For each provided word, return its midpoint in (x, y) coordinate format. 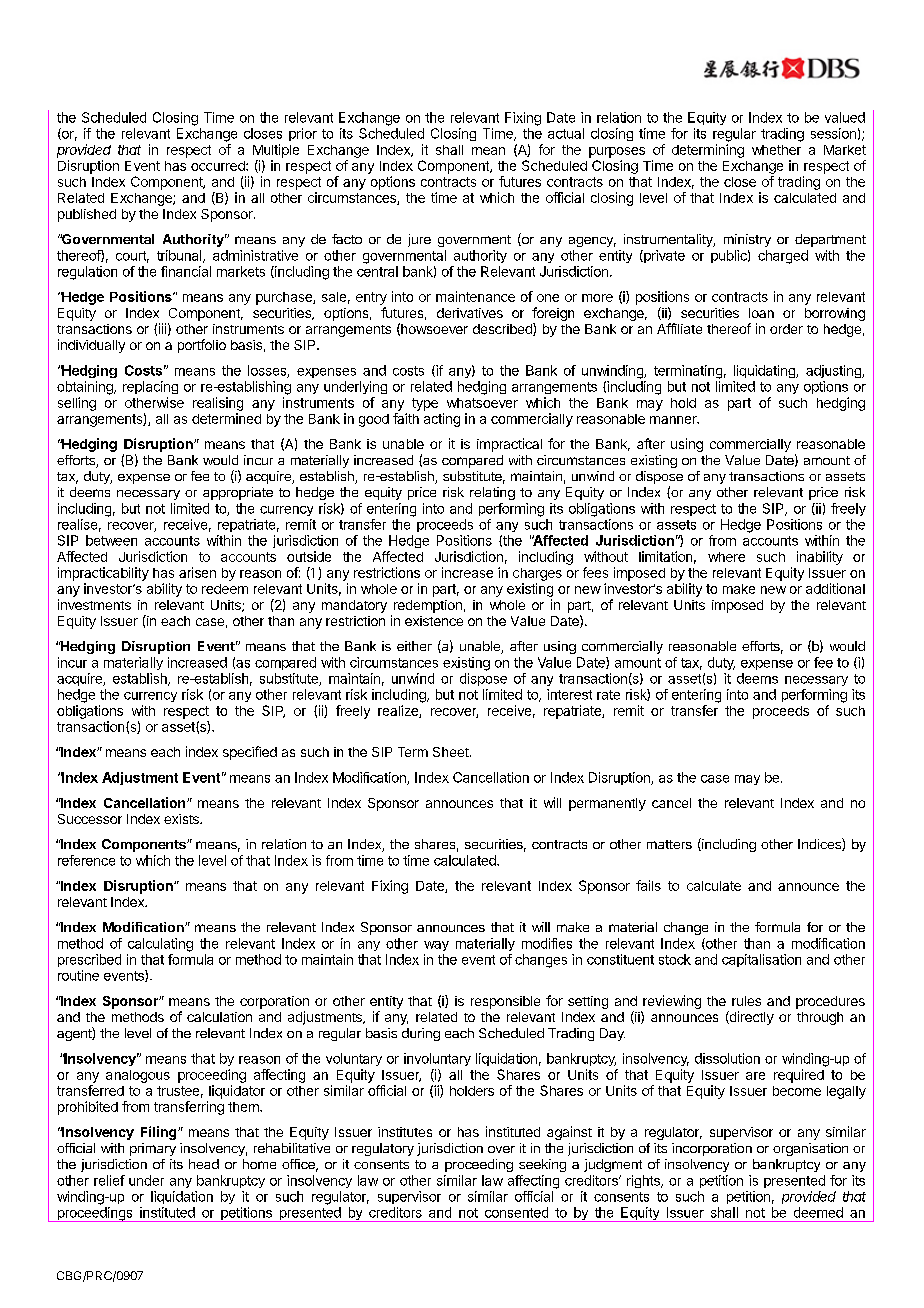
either (414, 646)
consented (516, 1212)
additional (835, 588)
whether (776, 150)
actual (566, 133)
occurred (219, 166)
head (204, 1164)
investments (94, 604)
